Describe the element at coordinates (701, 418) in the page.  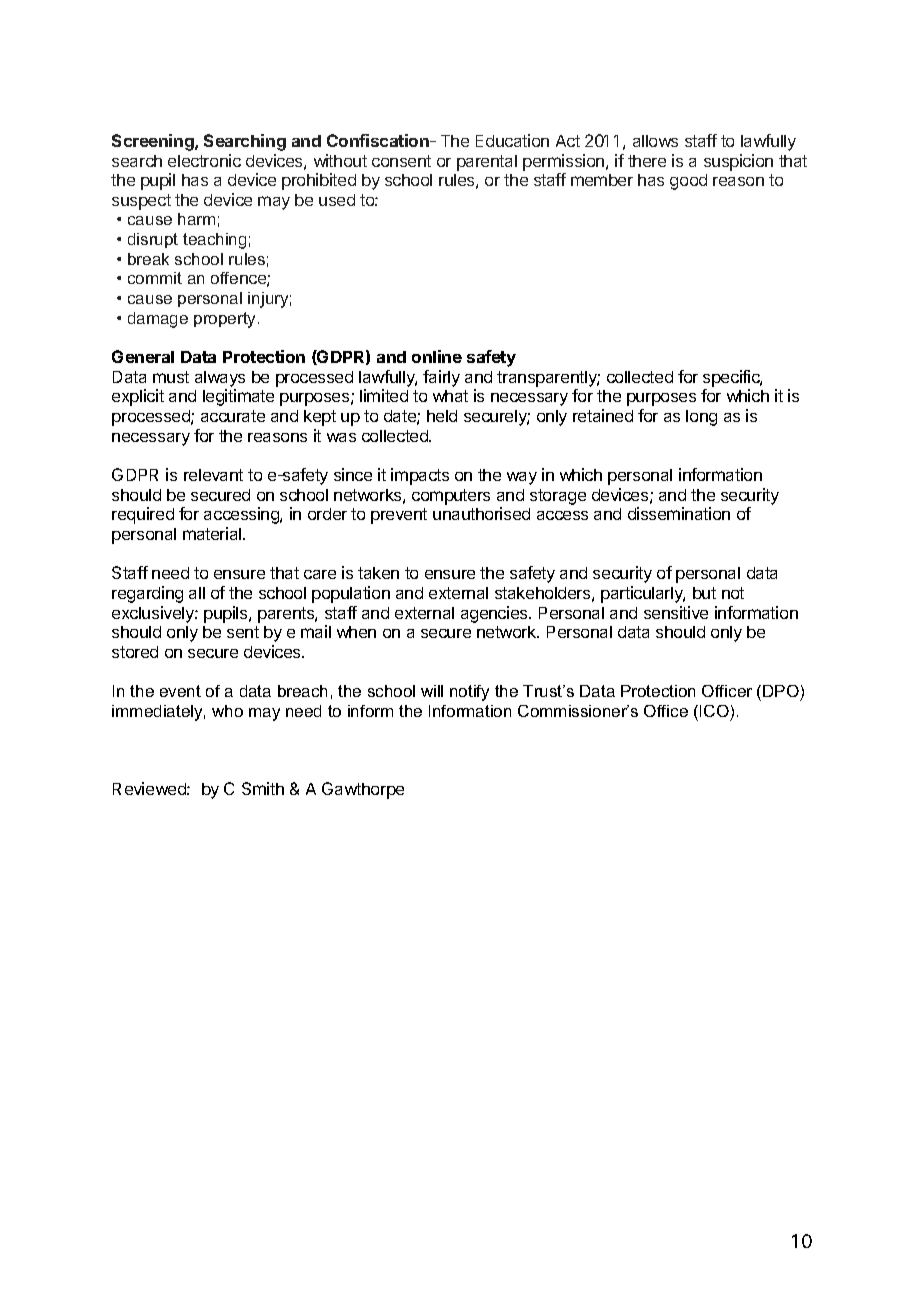
I see `long` at that location.
